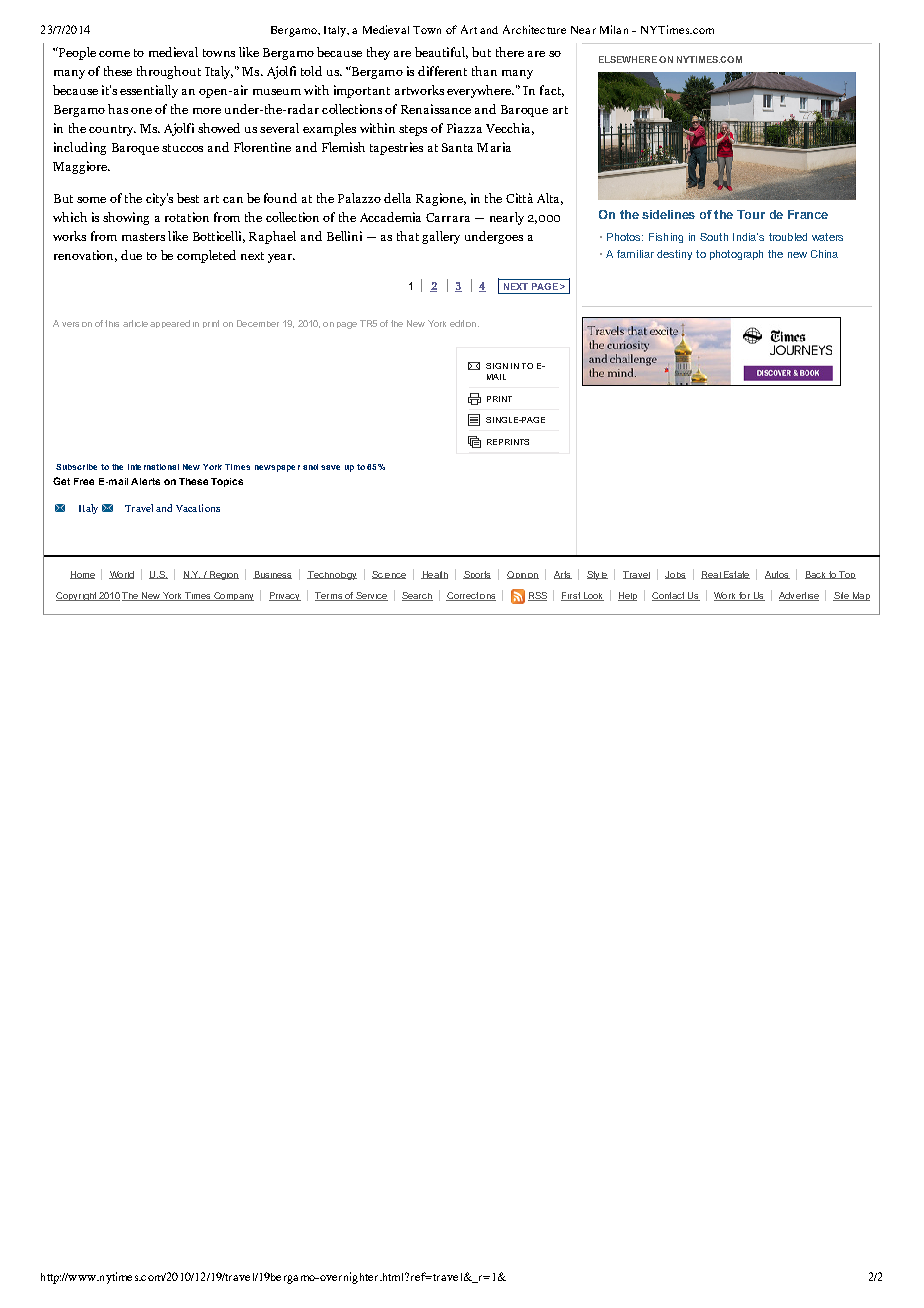 The height and width of the page is (1308, 924). I want to click on showing, so click(126, 218).
